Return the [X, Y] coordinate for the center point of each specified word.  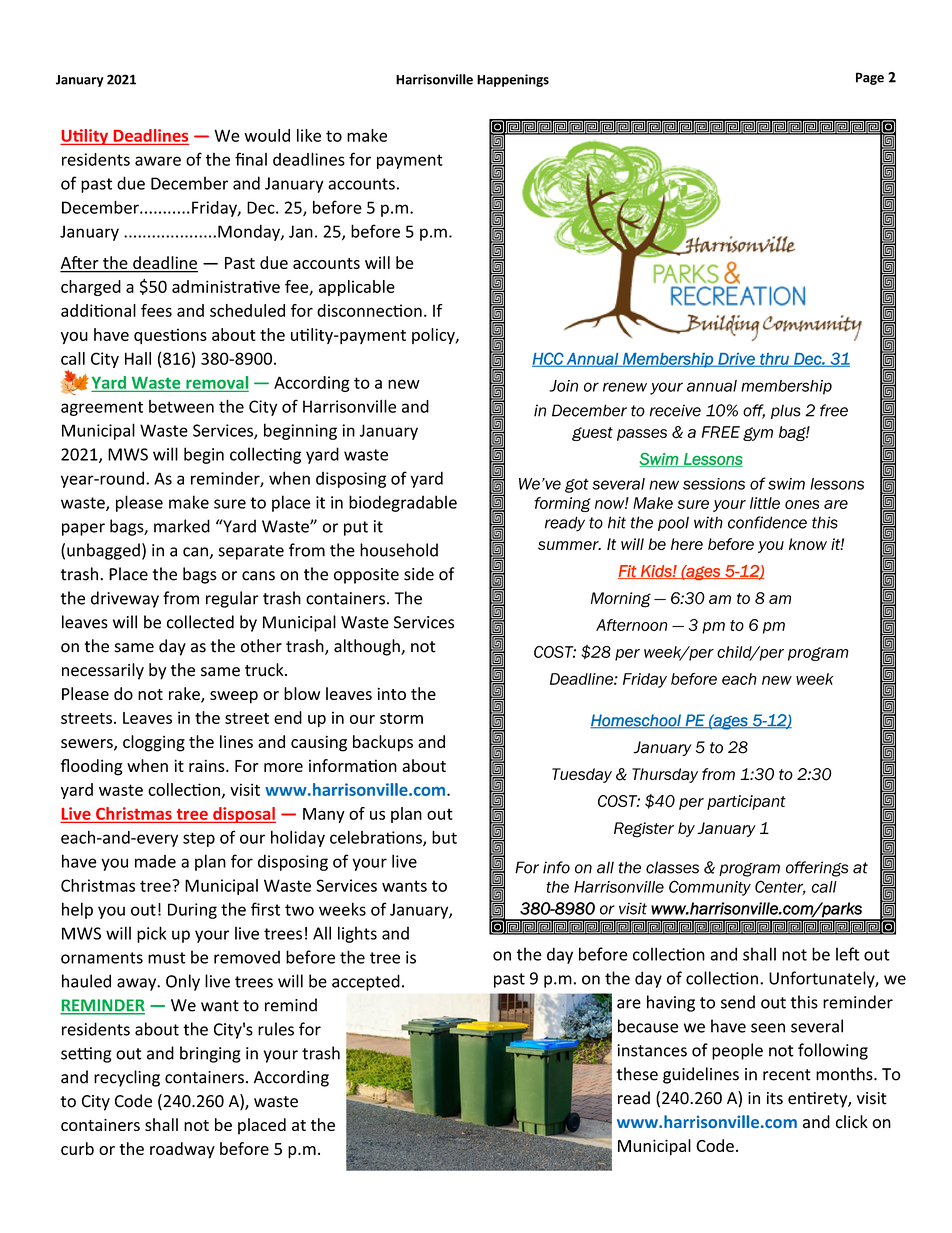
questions [170, 336]
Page [870, 78]
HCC [549, 359]
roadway [182, 1150]
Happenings [513, 80]
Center [780, 887]
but [444, 837]
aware [158, 161]
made [155, 861]
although [368, 647]
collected [200, 622]
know [808, 544]
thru [774, 360]
